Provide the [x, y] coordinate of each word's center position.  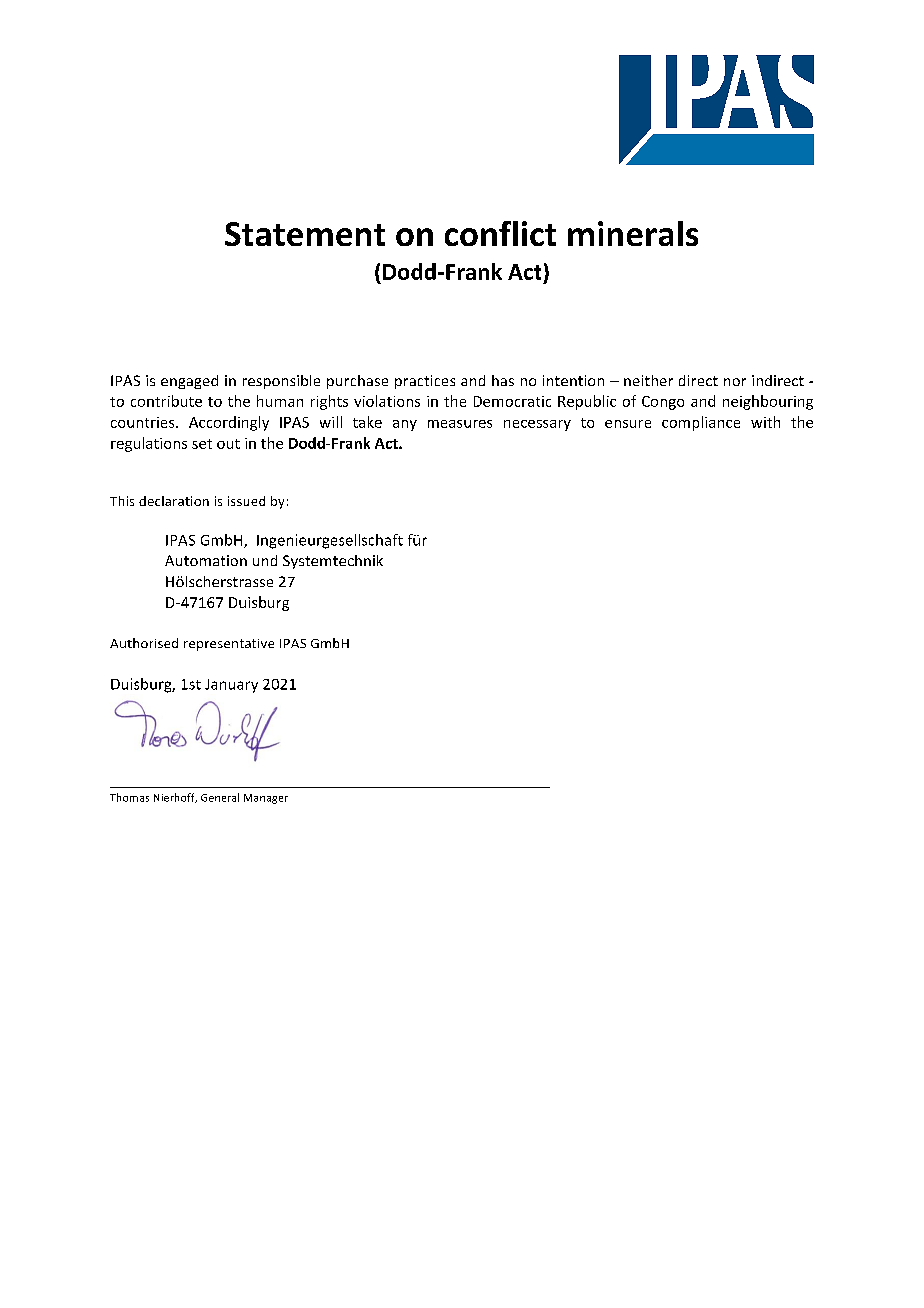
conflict [500, 233]
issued [246, 501]
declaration [174, 501]
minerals [633, 233]
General [220, 797]
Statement [305, 234]
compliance [701, 423]
